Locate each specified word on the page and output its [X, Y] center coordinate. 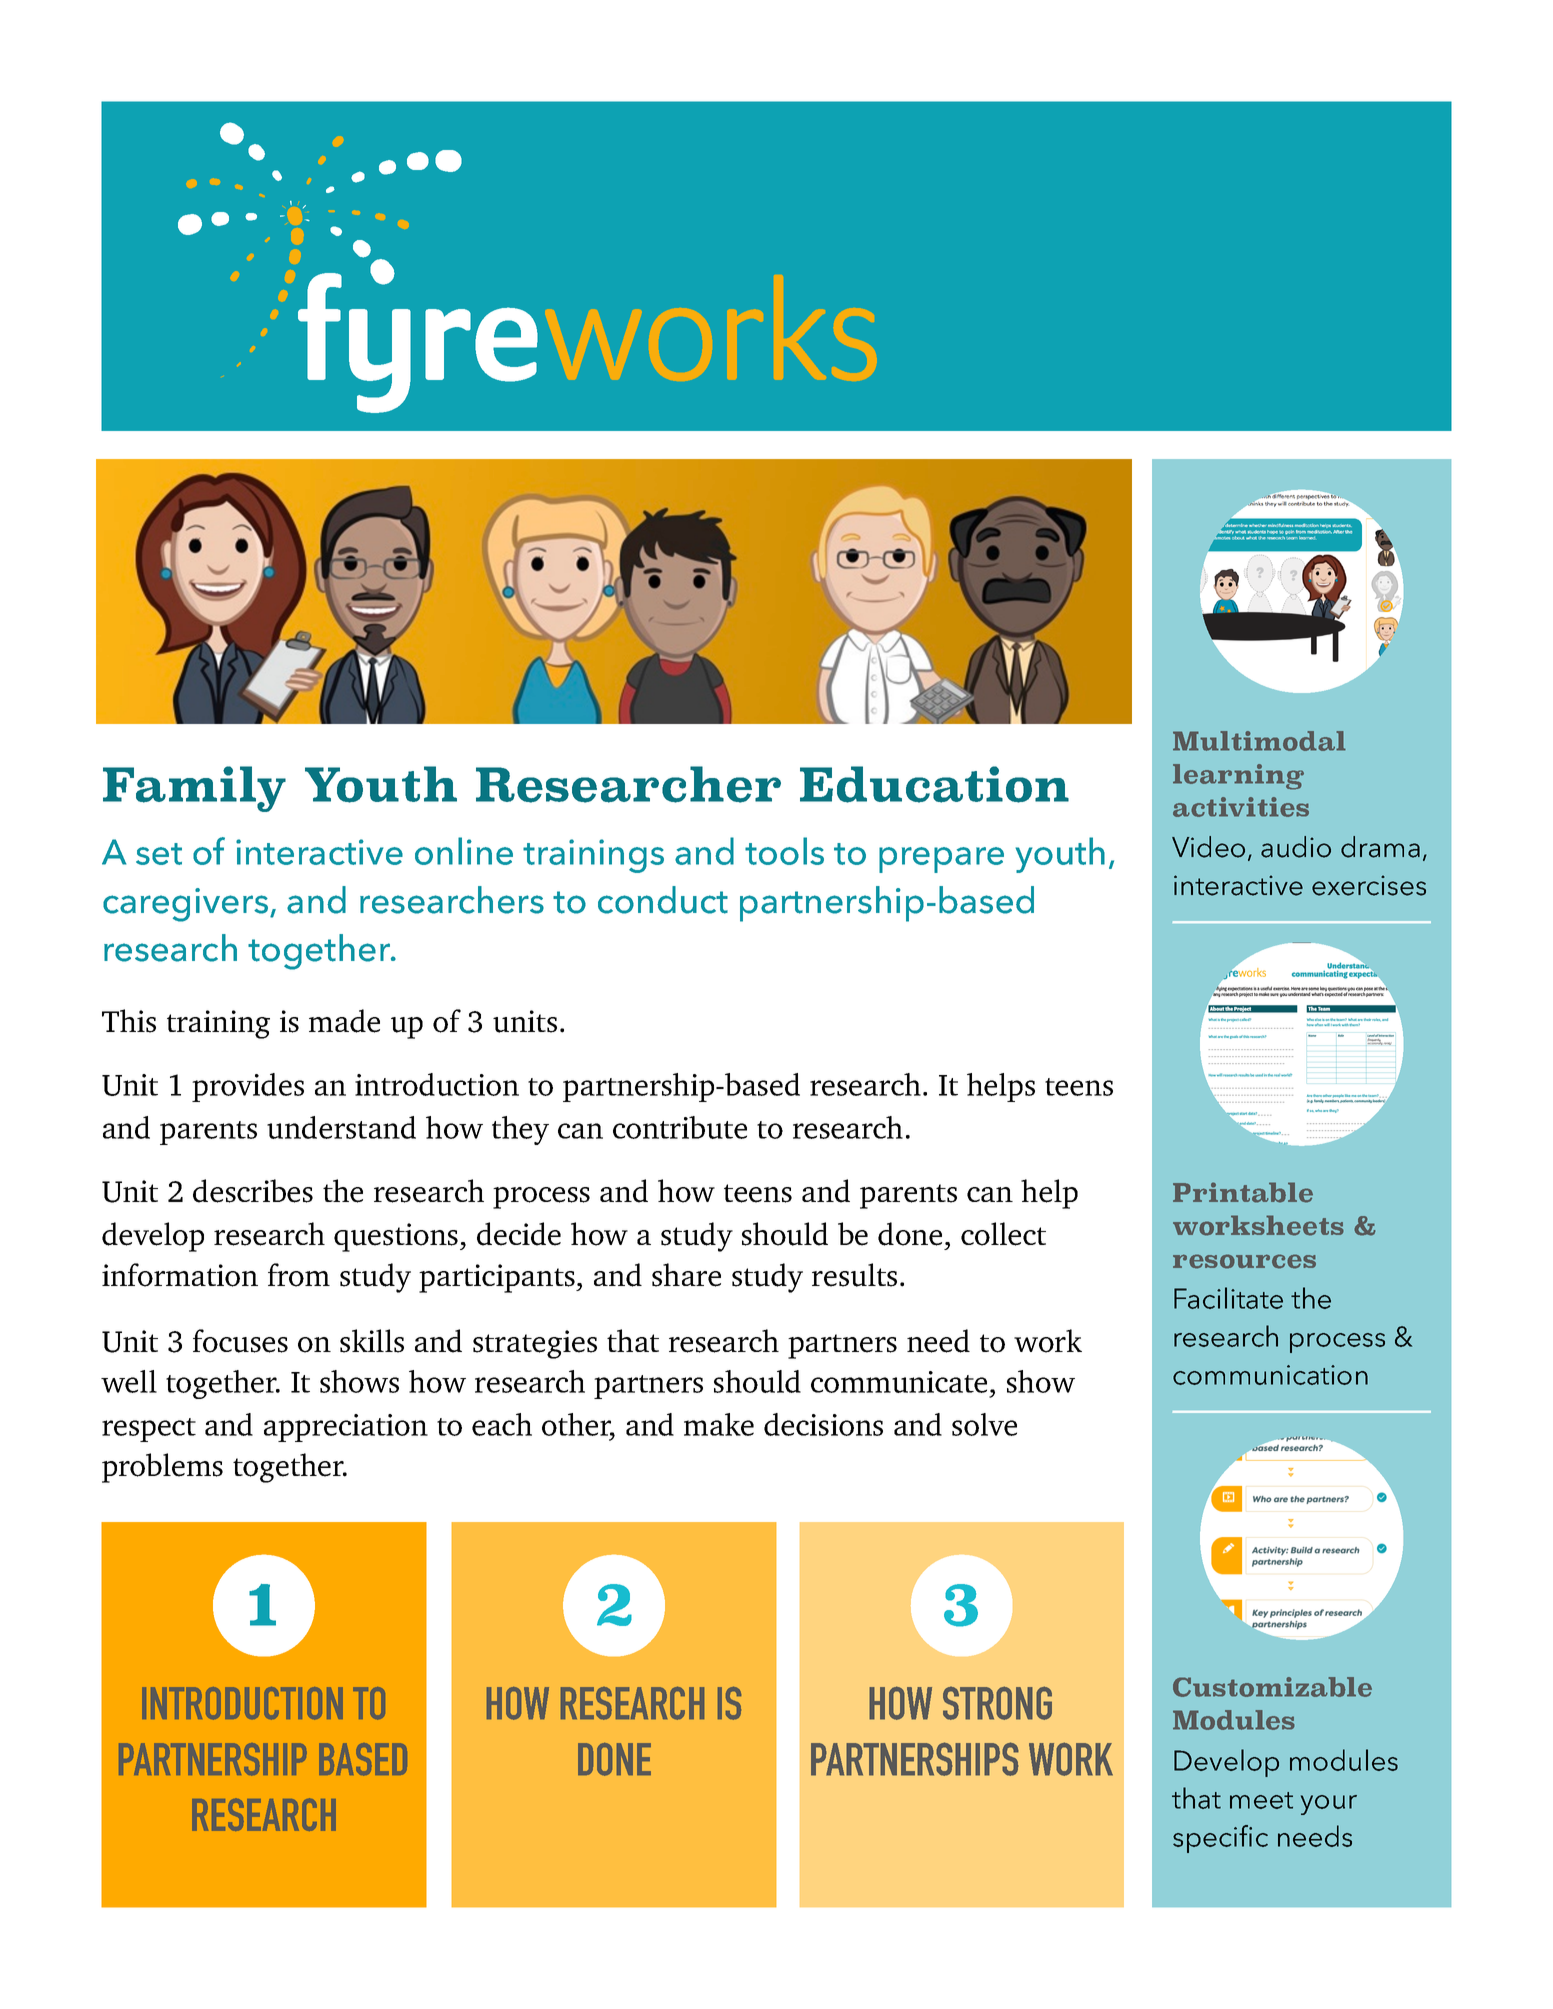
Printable [1243, 1192]
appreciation [346, 1428]
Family [194, 789]
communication [1270, 1375]
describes [253, 1191]
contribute [680, 1127]
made [344, 1021]
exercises [1369, 885]
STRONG [997, 1703]
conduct [663, 900]
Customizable [1272, 1687]
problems [162, 1468]
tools [784, 851]
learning [1238, 777]
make [719, 1424]
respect [149, 1430]
